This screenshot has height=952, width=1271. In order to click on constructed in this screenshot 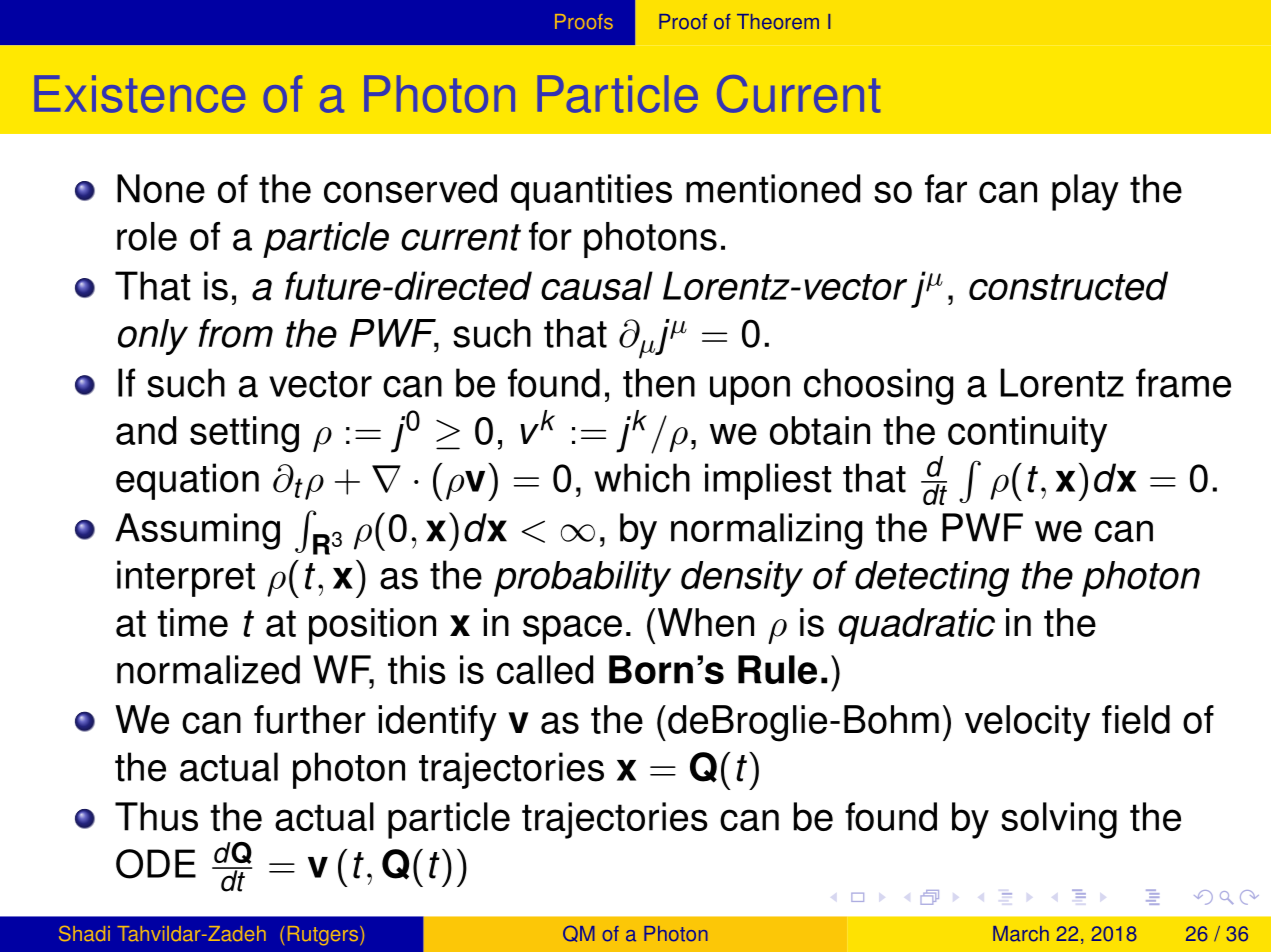, I will do `click(1068, 286)`.
